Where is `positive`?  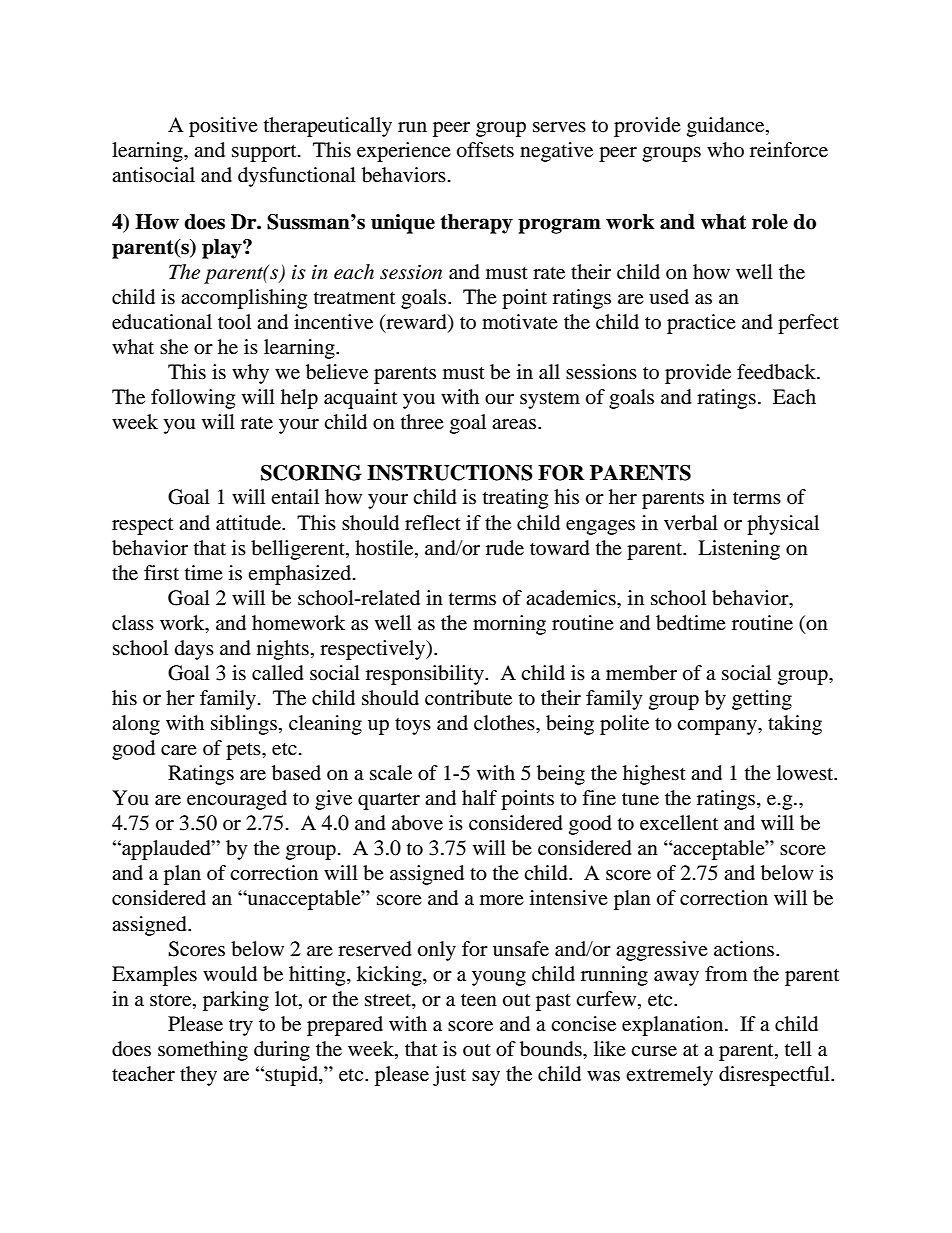
positive is located at coordinates (223, 127).
